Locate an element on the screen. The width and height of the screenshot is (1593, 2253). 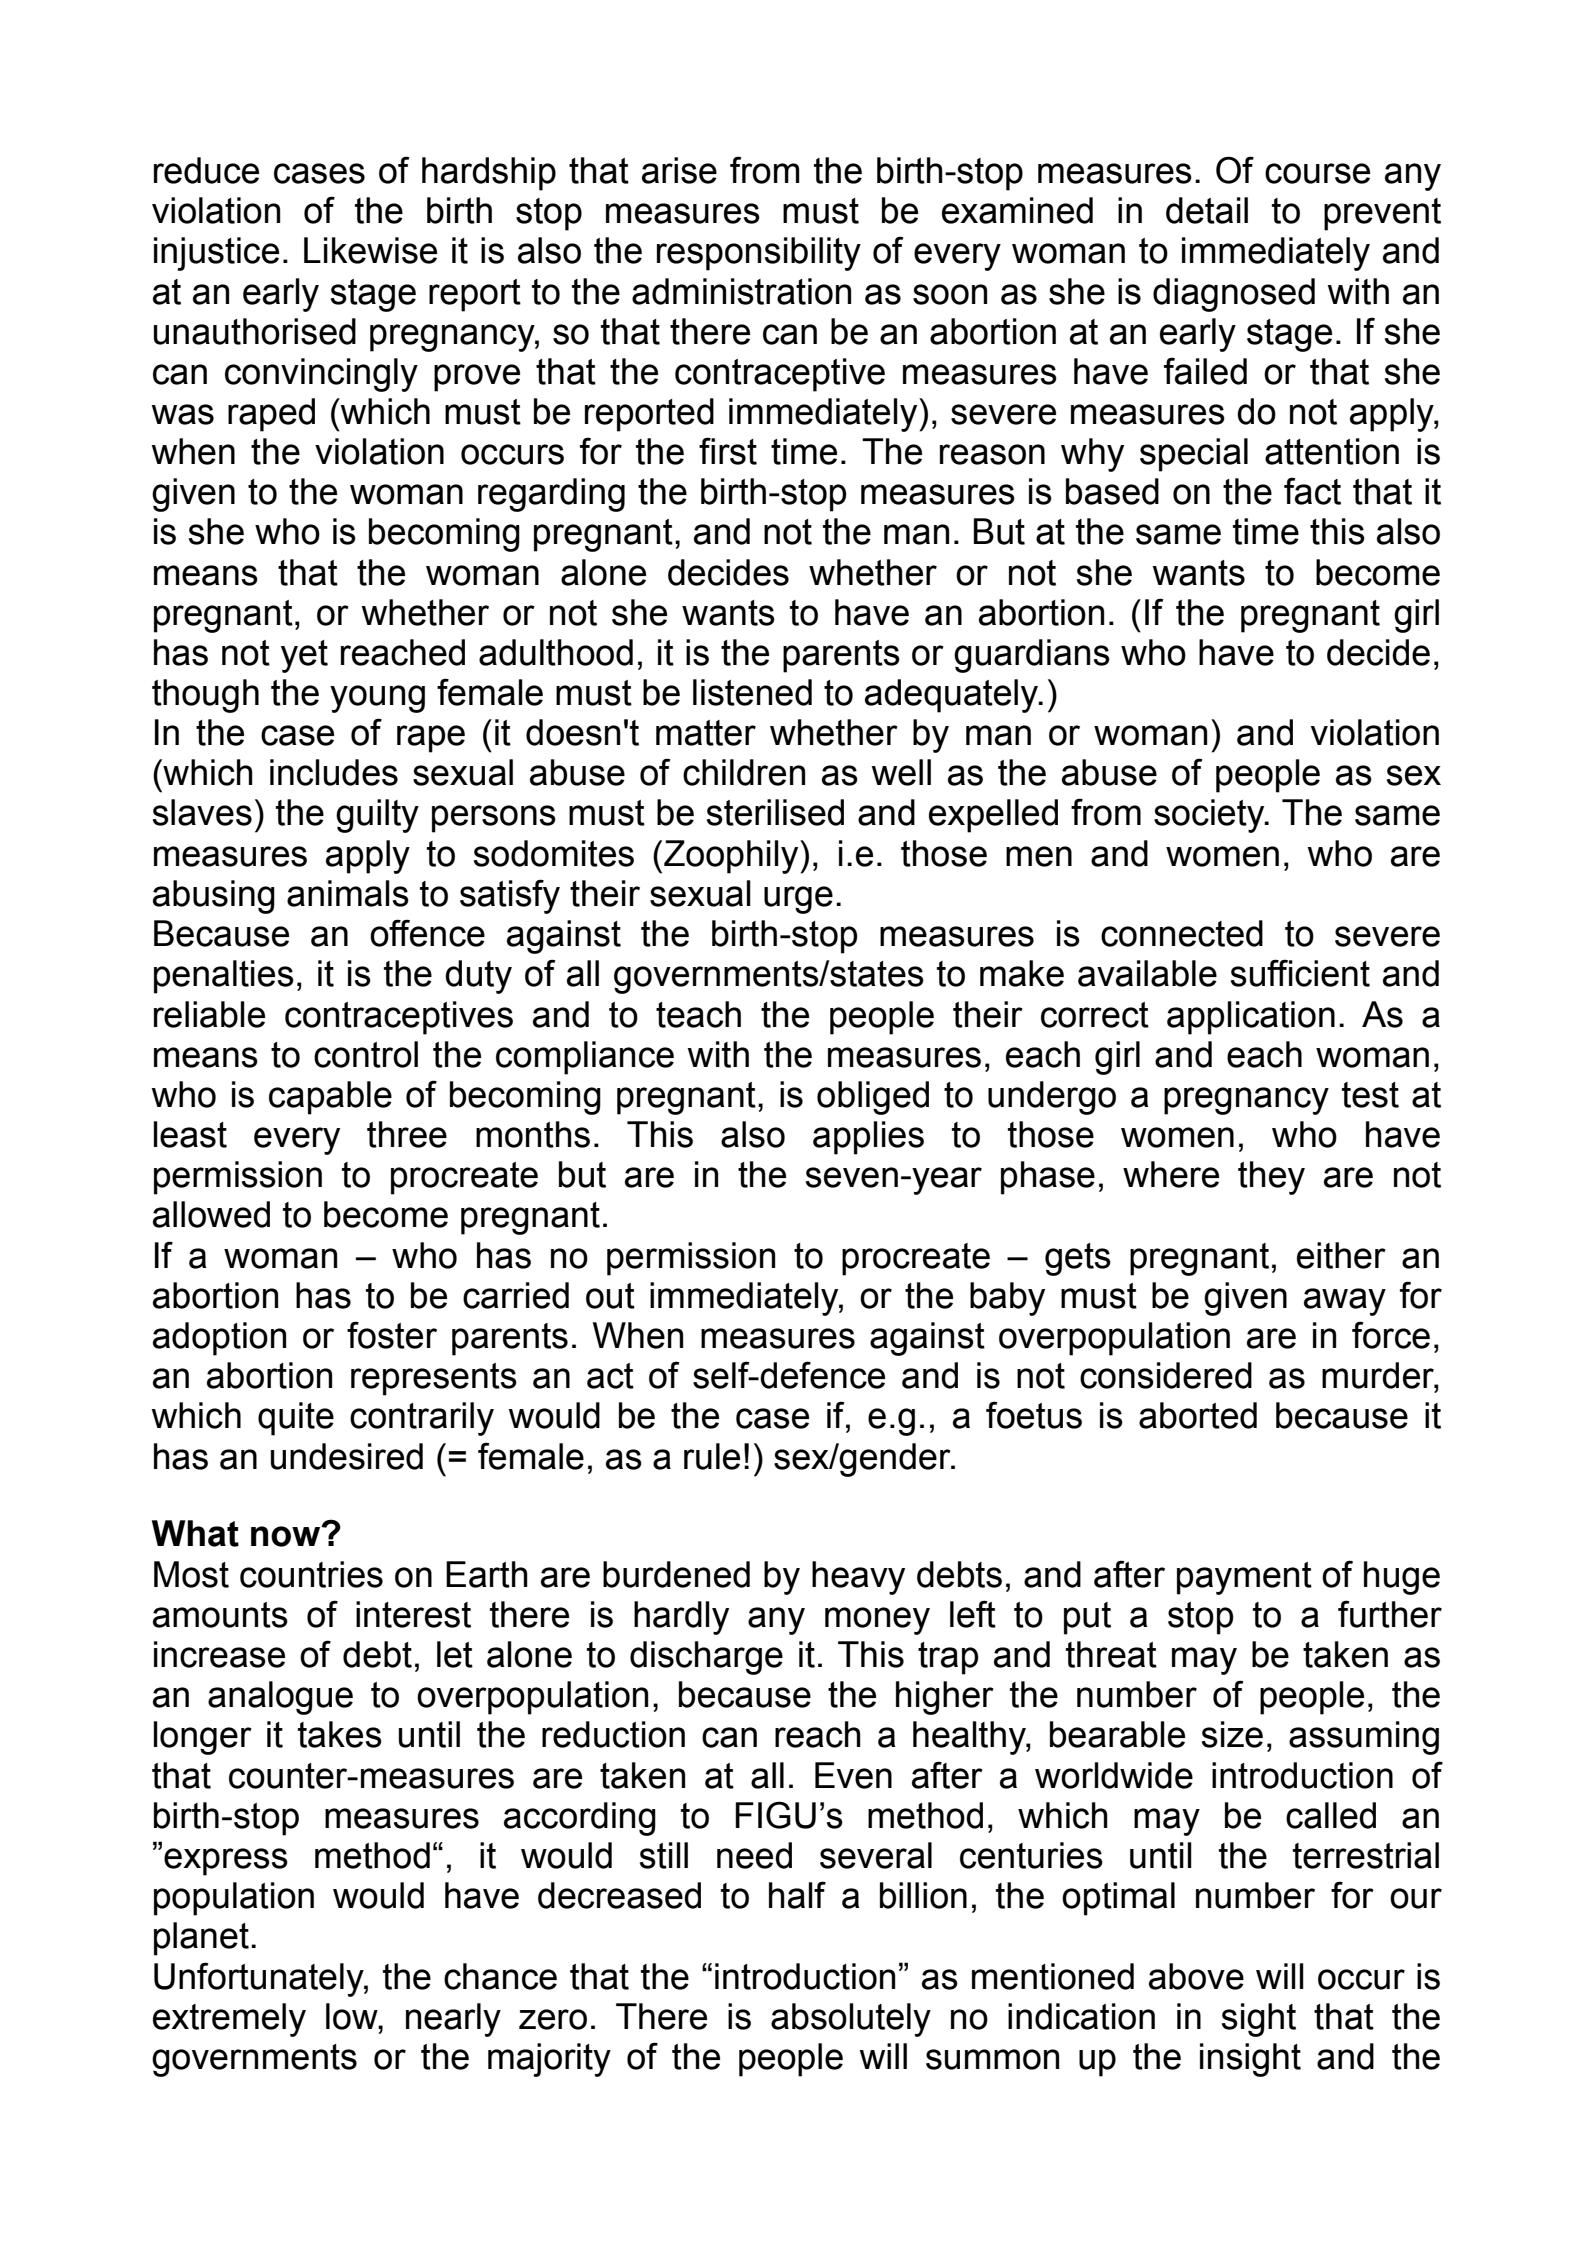
extremely is located at coordinates (229, 2020).
